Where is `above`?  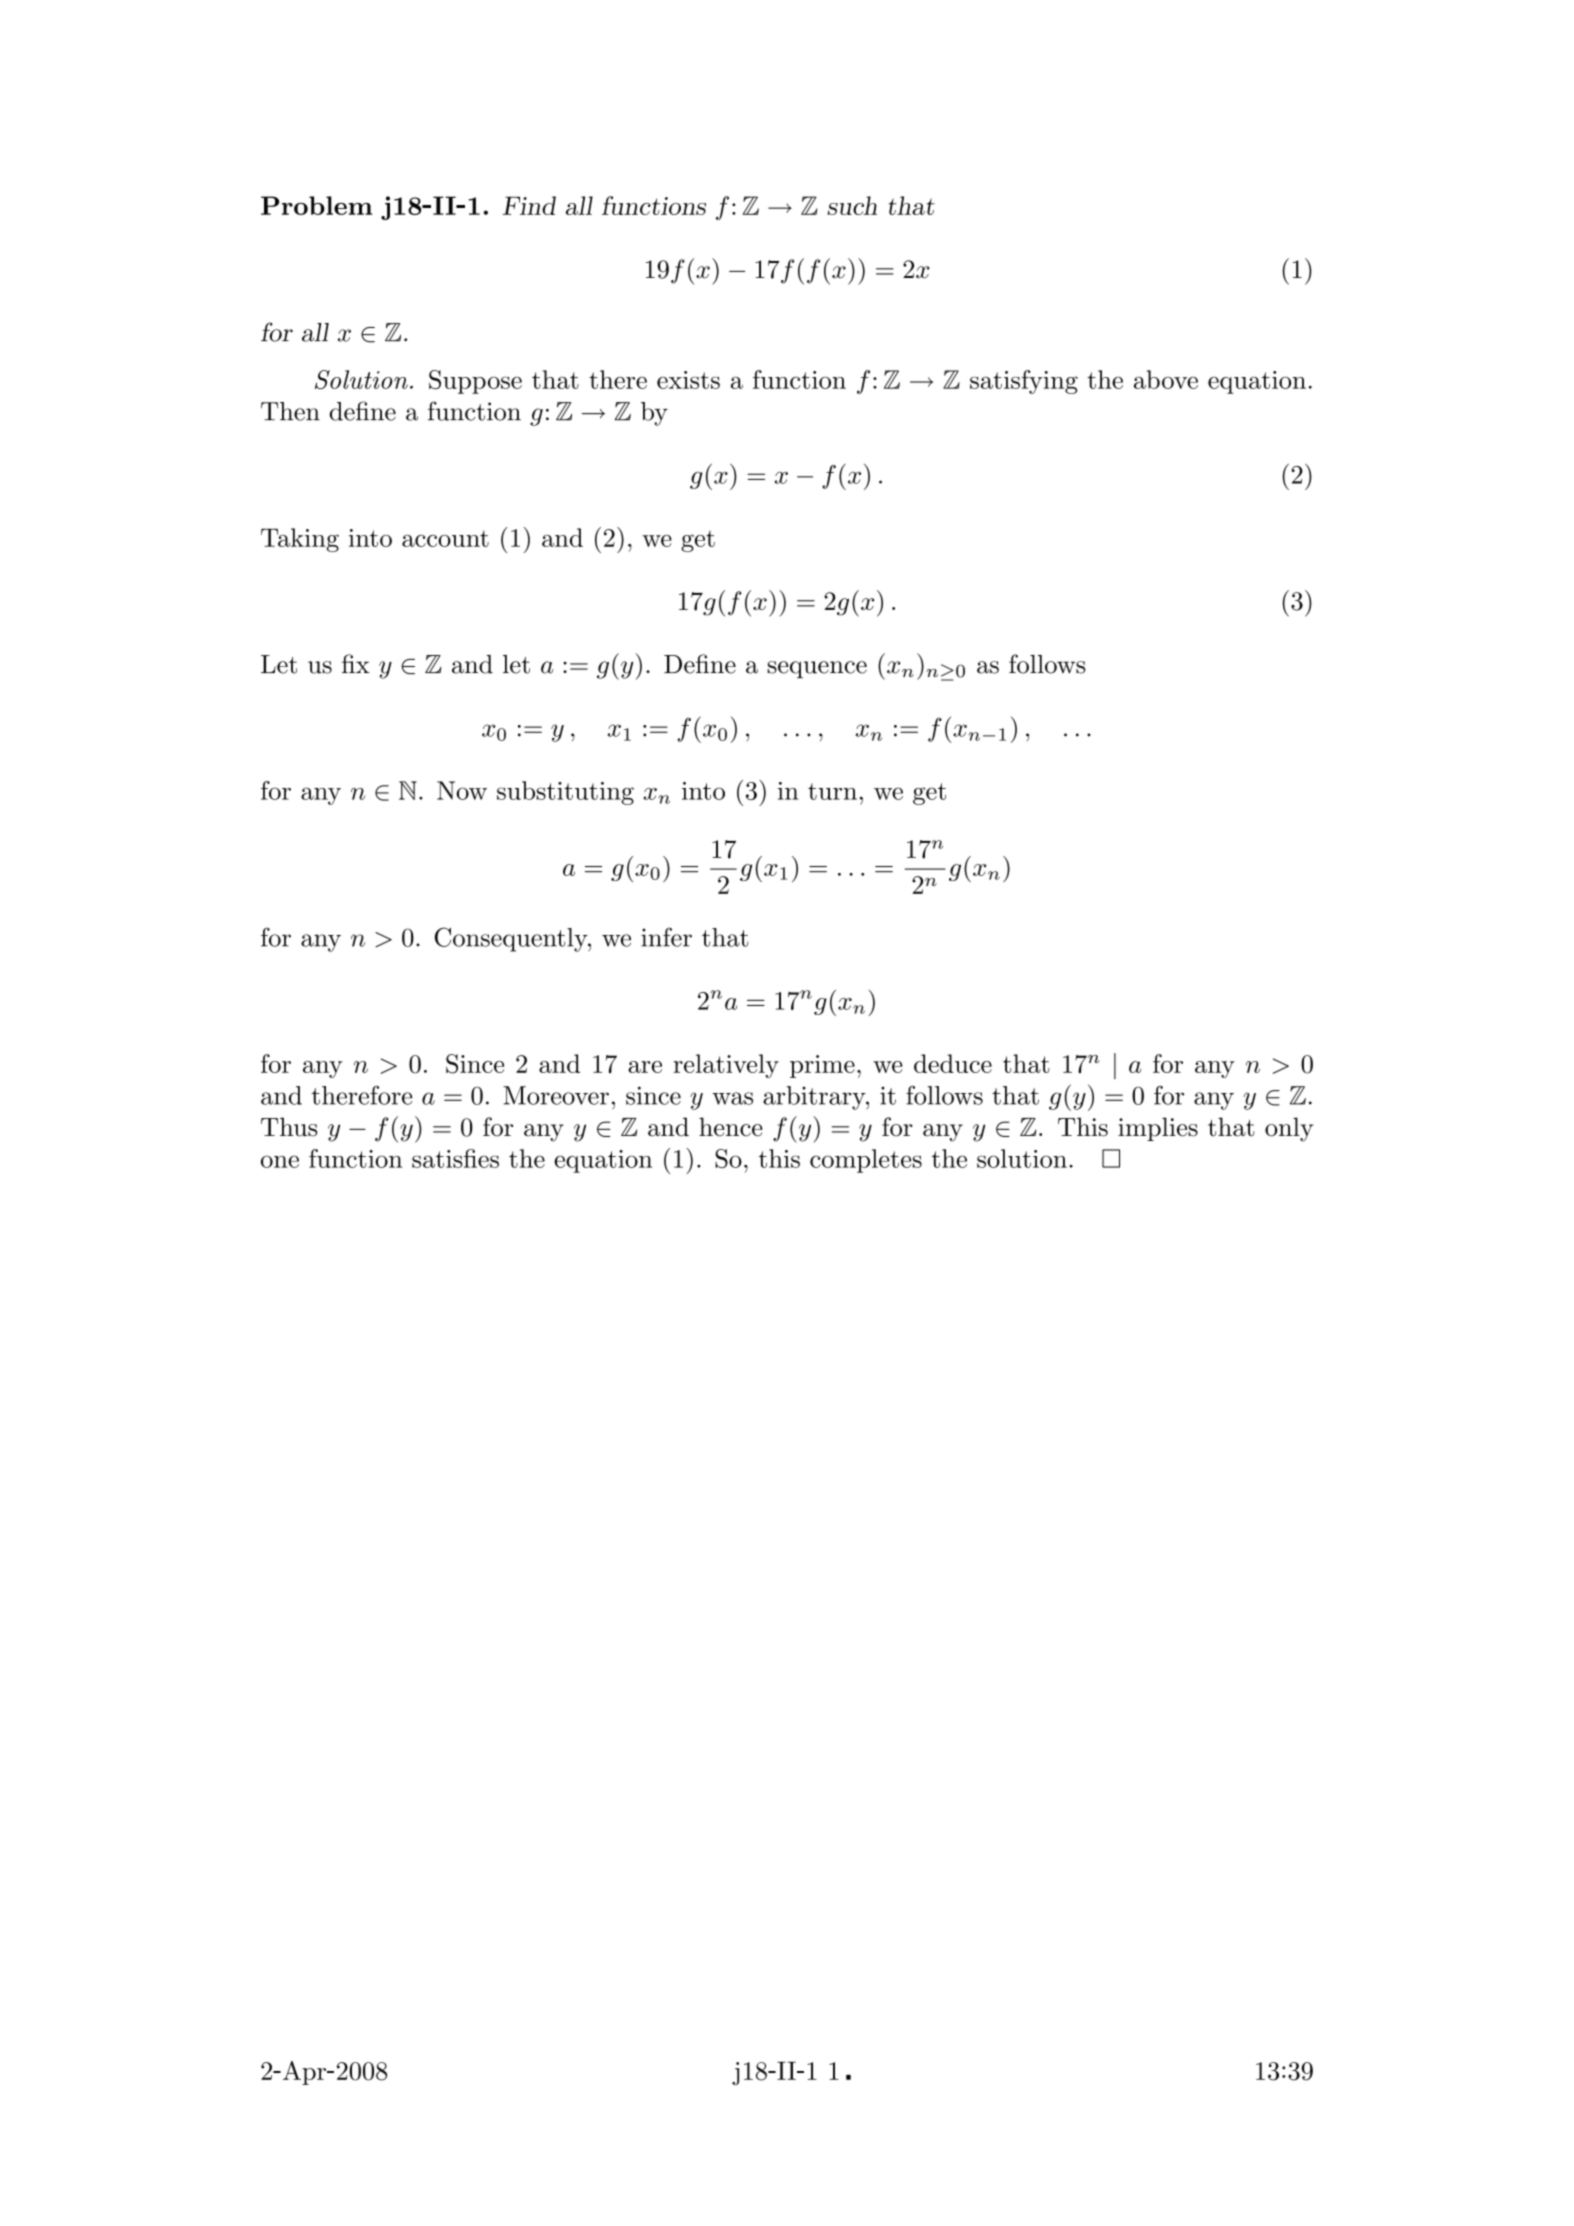
above is located at coordinates (1166, 379).
